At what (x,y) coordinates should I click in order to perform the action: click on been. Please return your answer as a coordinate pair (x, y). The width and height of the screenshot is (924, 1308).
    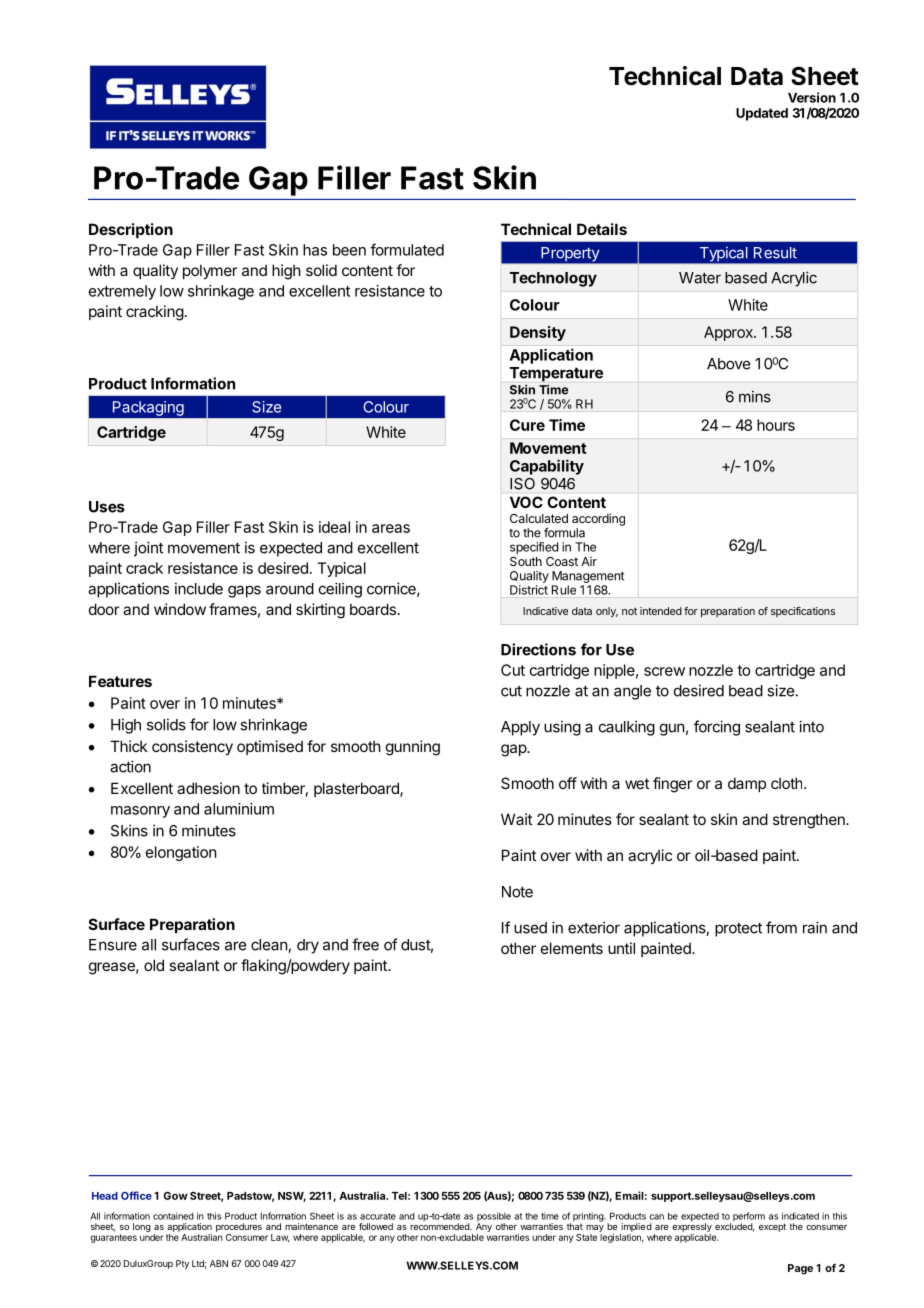
    Looking at the image, I should click on (349, 250).
